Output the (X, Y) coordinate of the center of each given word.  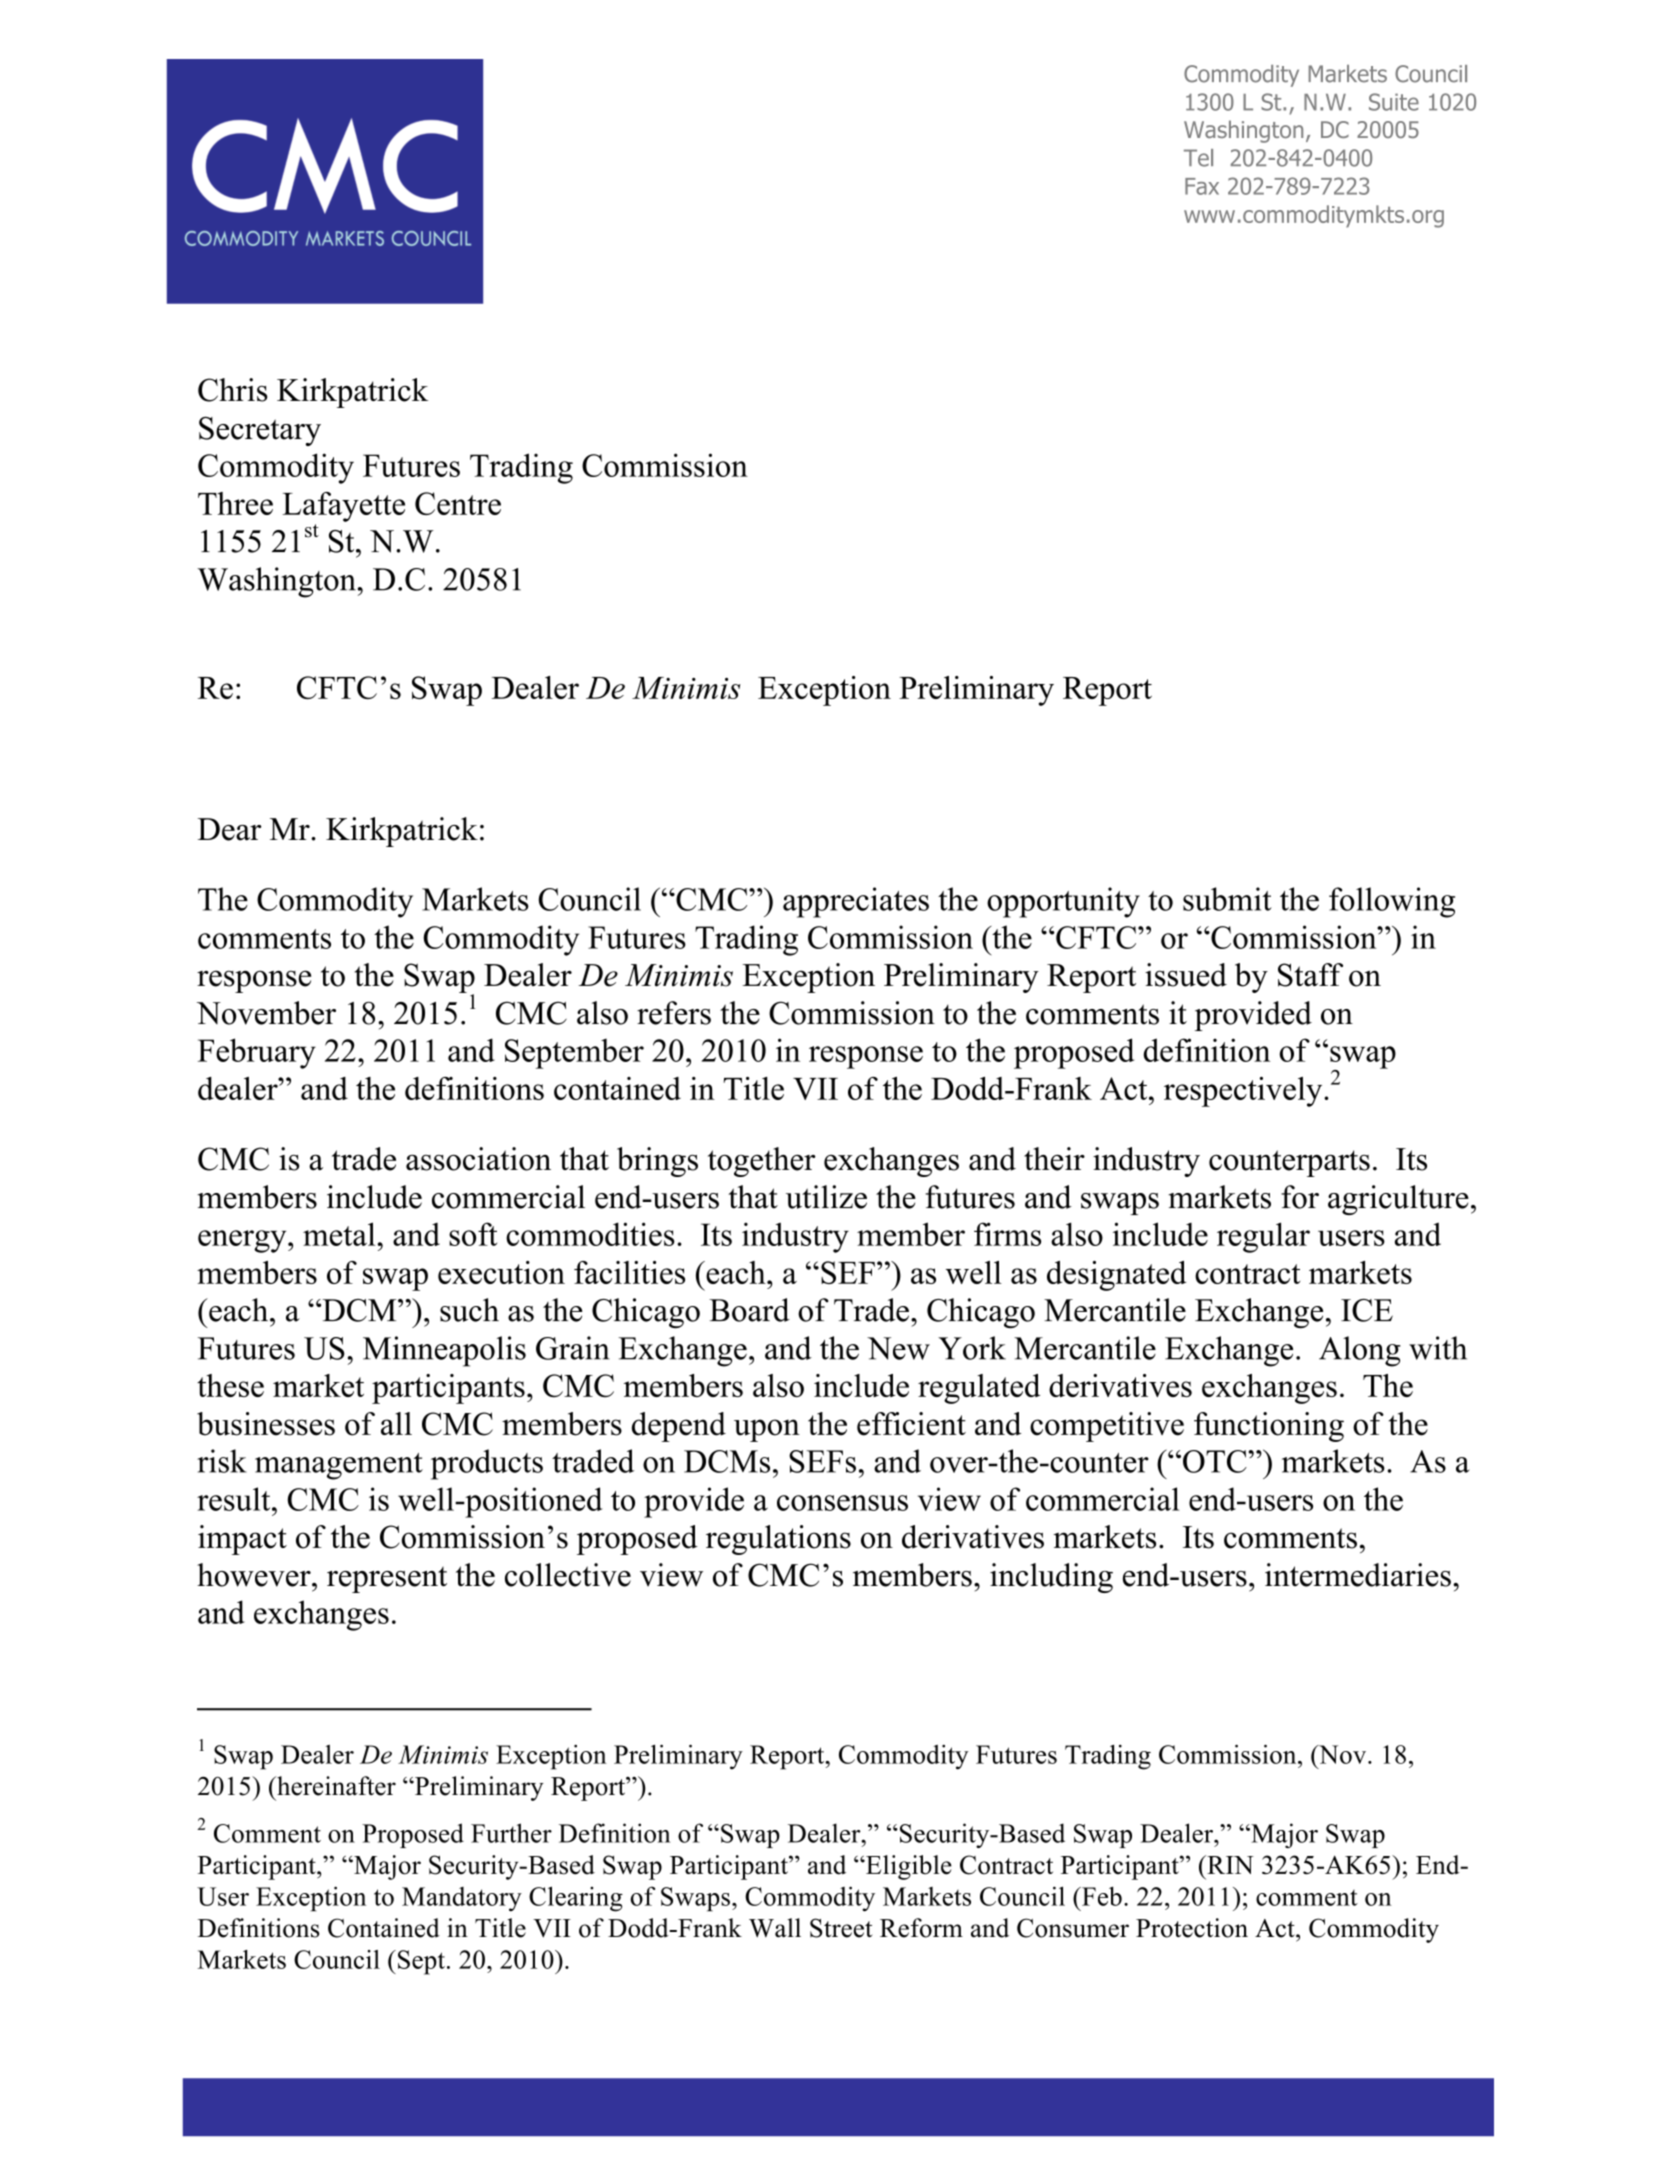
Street (841, 1928)
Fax (1202, 186)
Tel (1198, 158)
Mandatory (462, 1899)
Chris (233, 390)
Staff (1310, 975)
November (266, 1013)
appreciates (856, 902)
